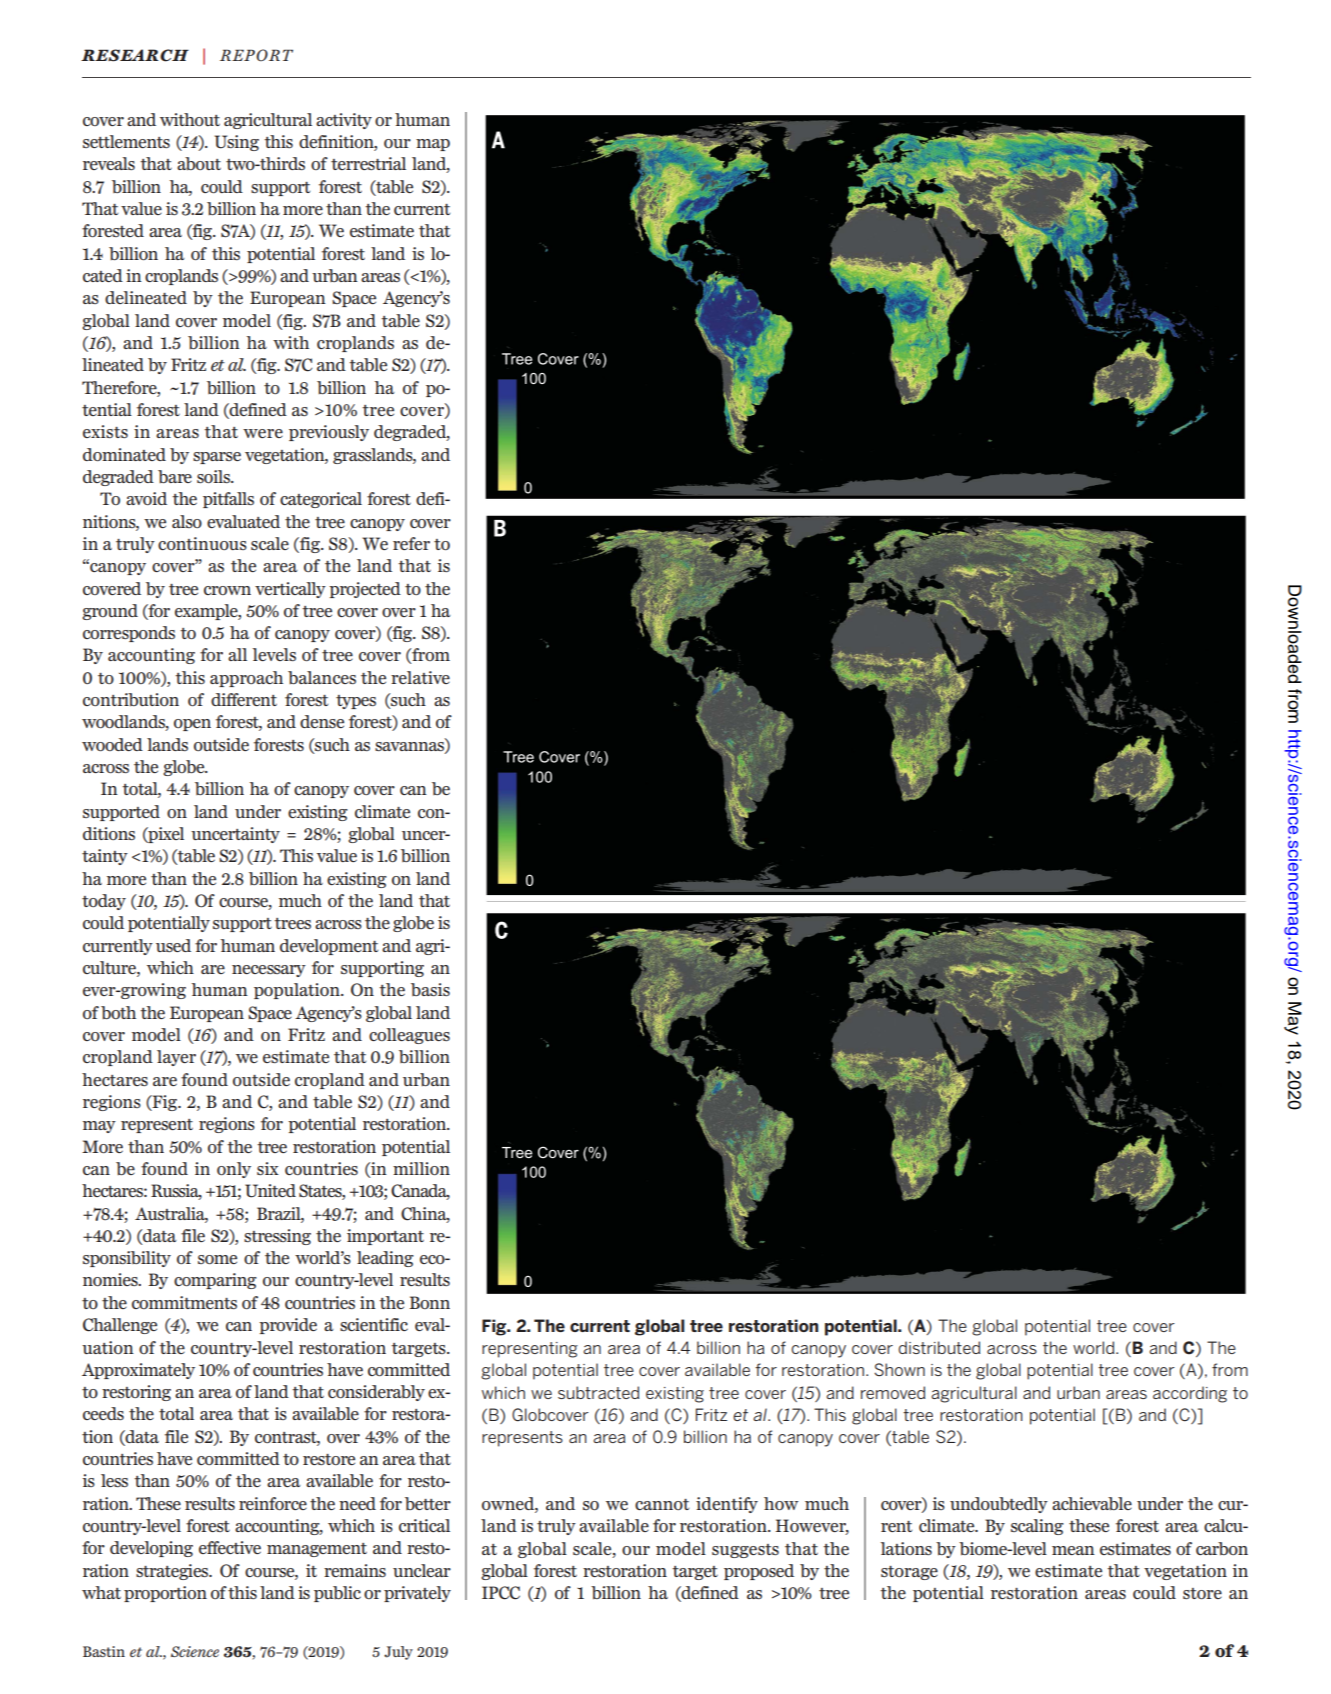  What do you see at coordinates (237, 143) in the screenshot?
I see `Using` at bounding box center [237, 143].
